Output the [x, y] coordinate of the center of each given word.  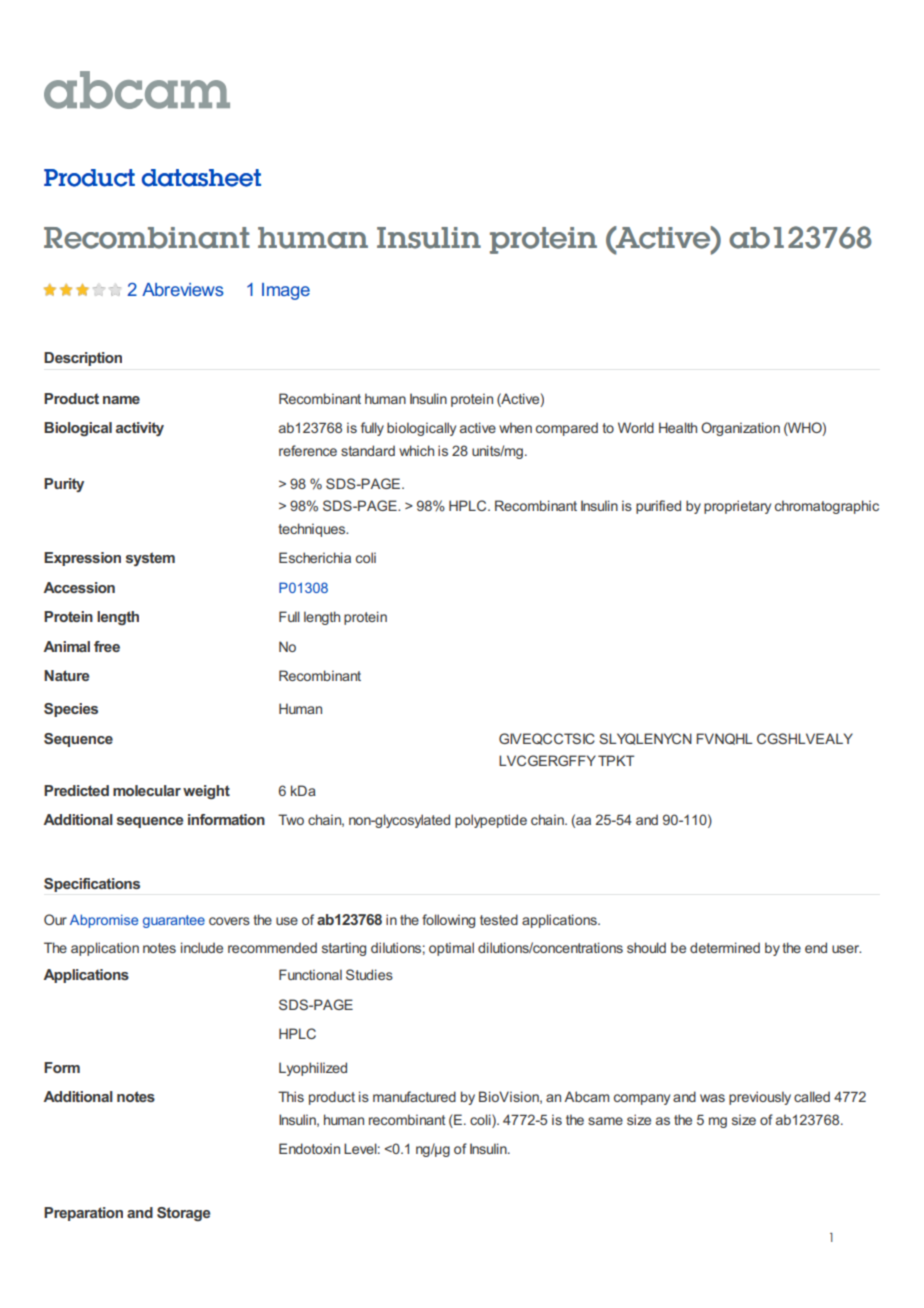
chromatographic [827, 507]
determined [725, 947]
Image [286, 291]
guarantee [174, 921]
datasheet [201, 178]
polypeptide [491, 821]
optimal [451, 949]
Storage [183, 1214]
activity [140, 429]
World [636, 427]
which [416, 450]
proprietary [737, 507]
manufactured [414, 1096]
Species [71, 710]
